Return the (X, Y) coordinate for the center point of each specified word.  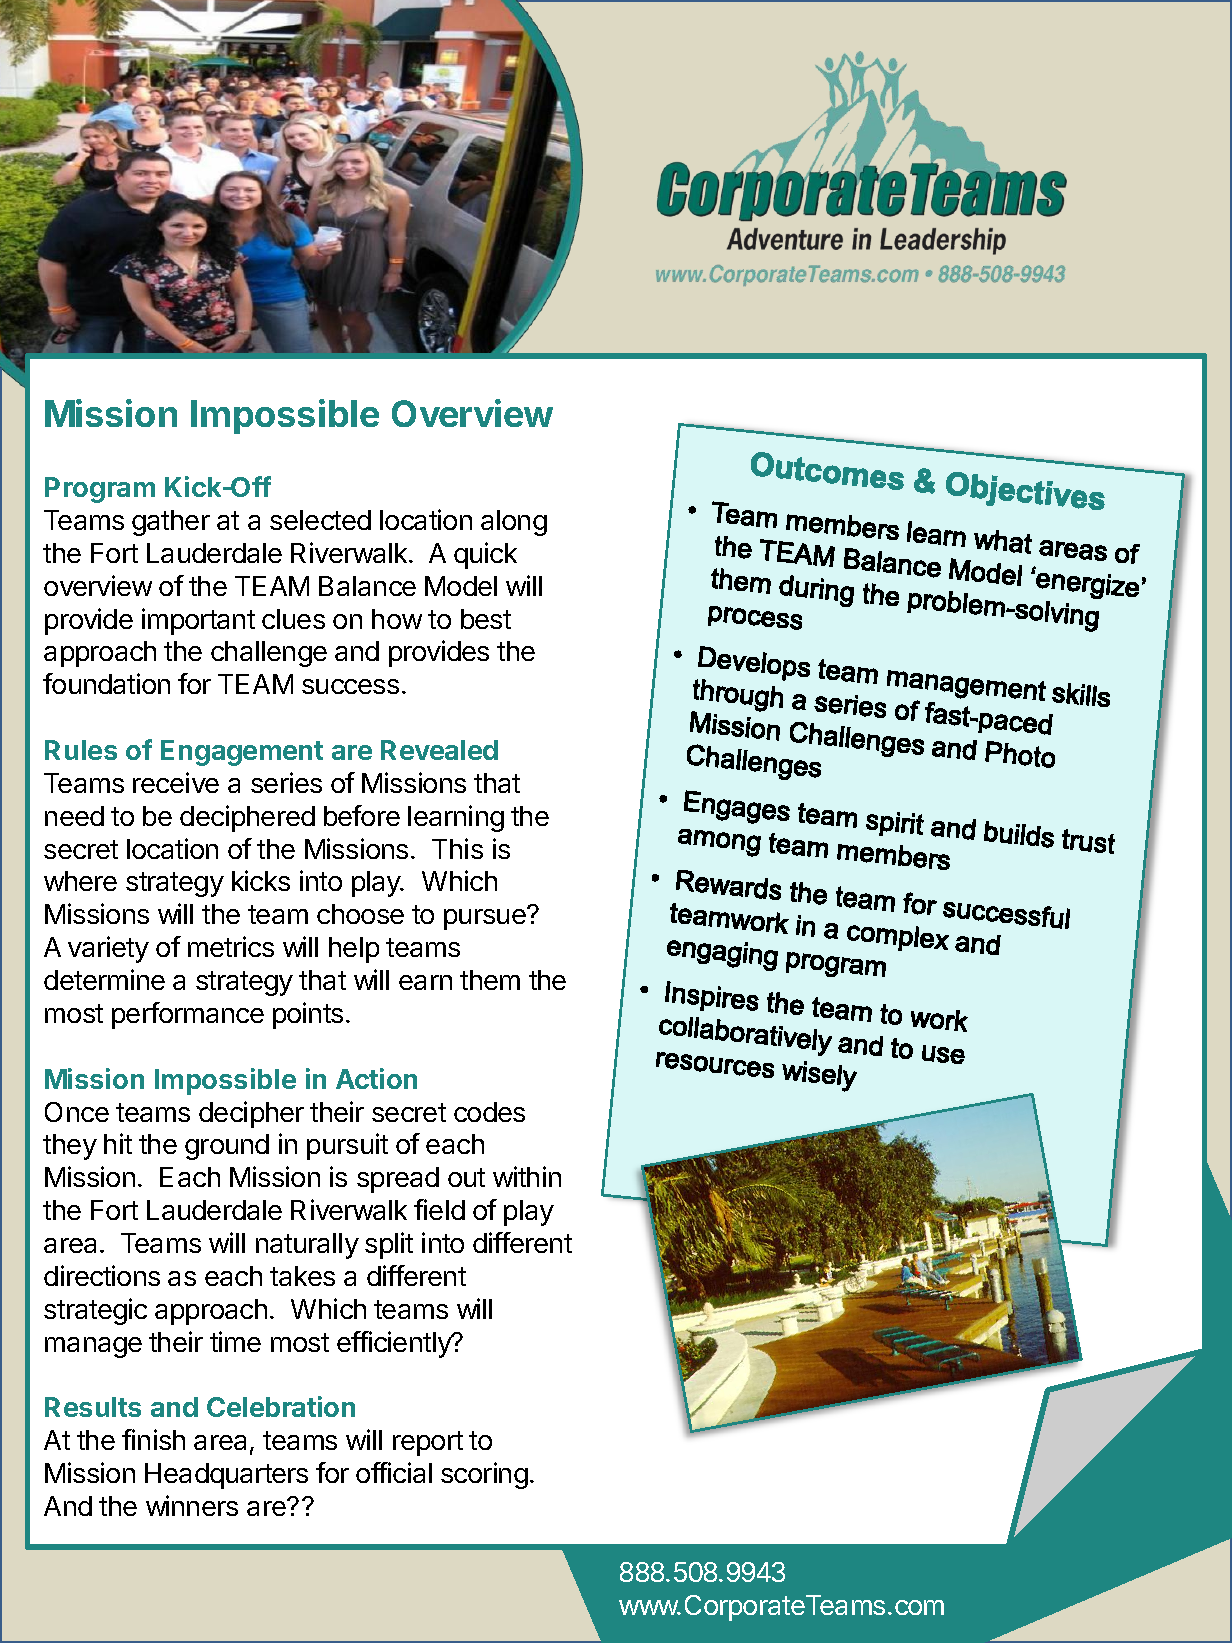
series (286, 782)
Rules (81, 750)
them (490, 980)
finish (153, 1439)
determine (104, 979)
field (439, 1209)
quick (485, 555)
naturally (307, 1246)
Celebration (281, 1406)
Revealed (439, 750)
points (308, 1015)
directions (102, 1275)
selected (320, 520)
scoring (484, 1475)
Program (100, 490)
